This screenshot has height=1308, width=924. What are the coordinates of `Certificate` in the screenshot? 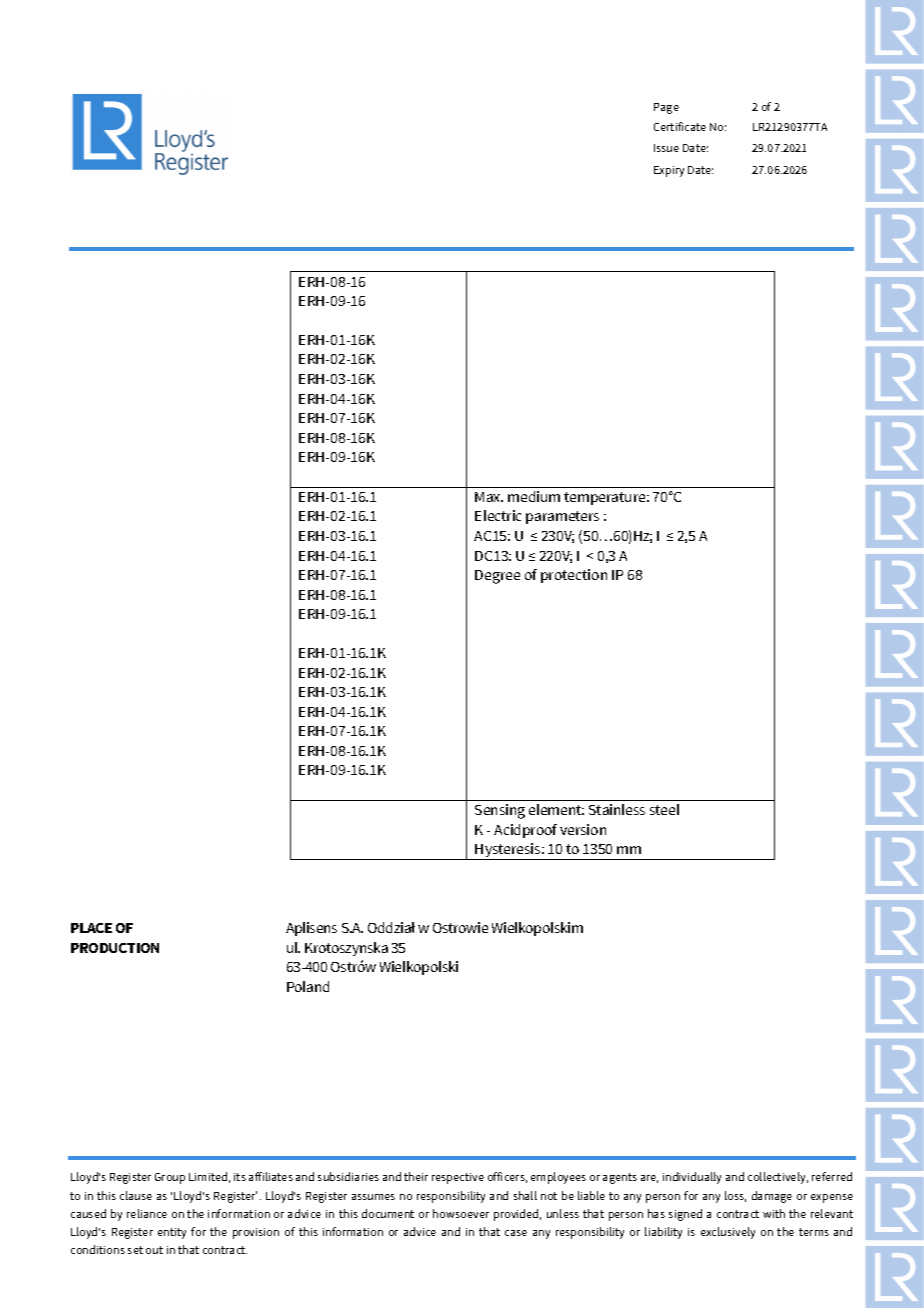 It's located at (680, 126).
